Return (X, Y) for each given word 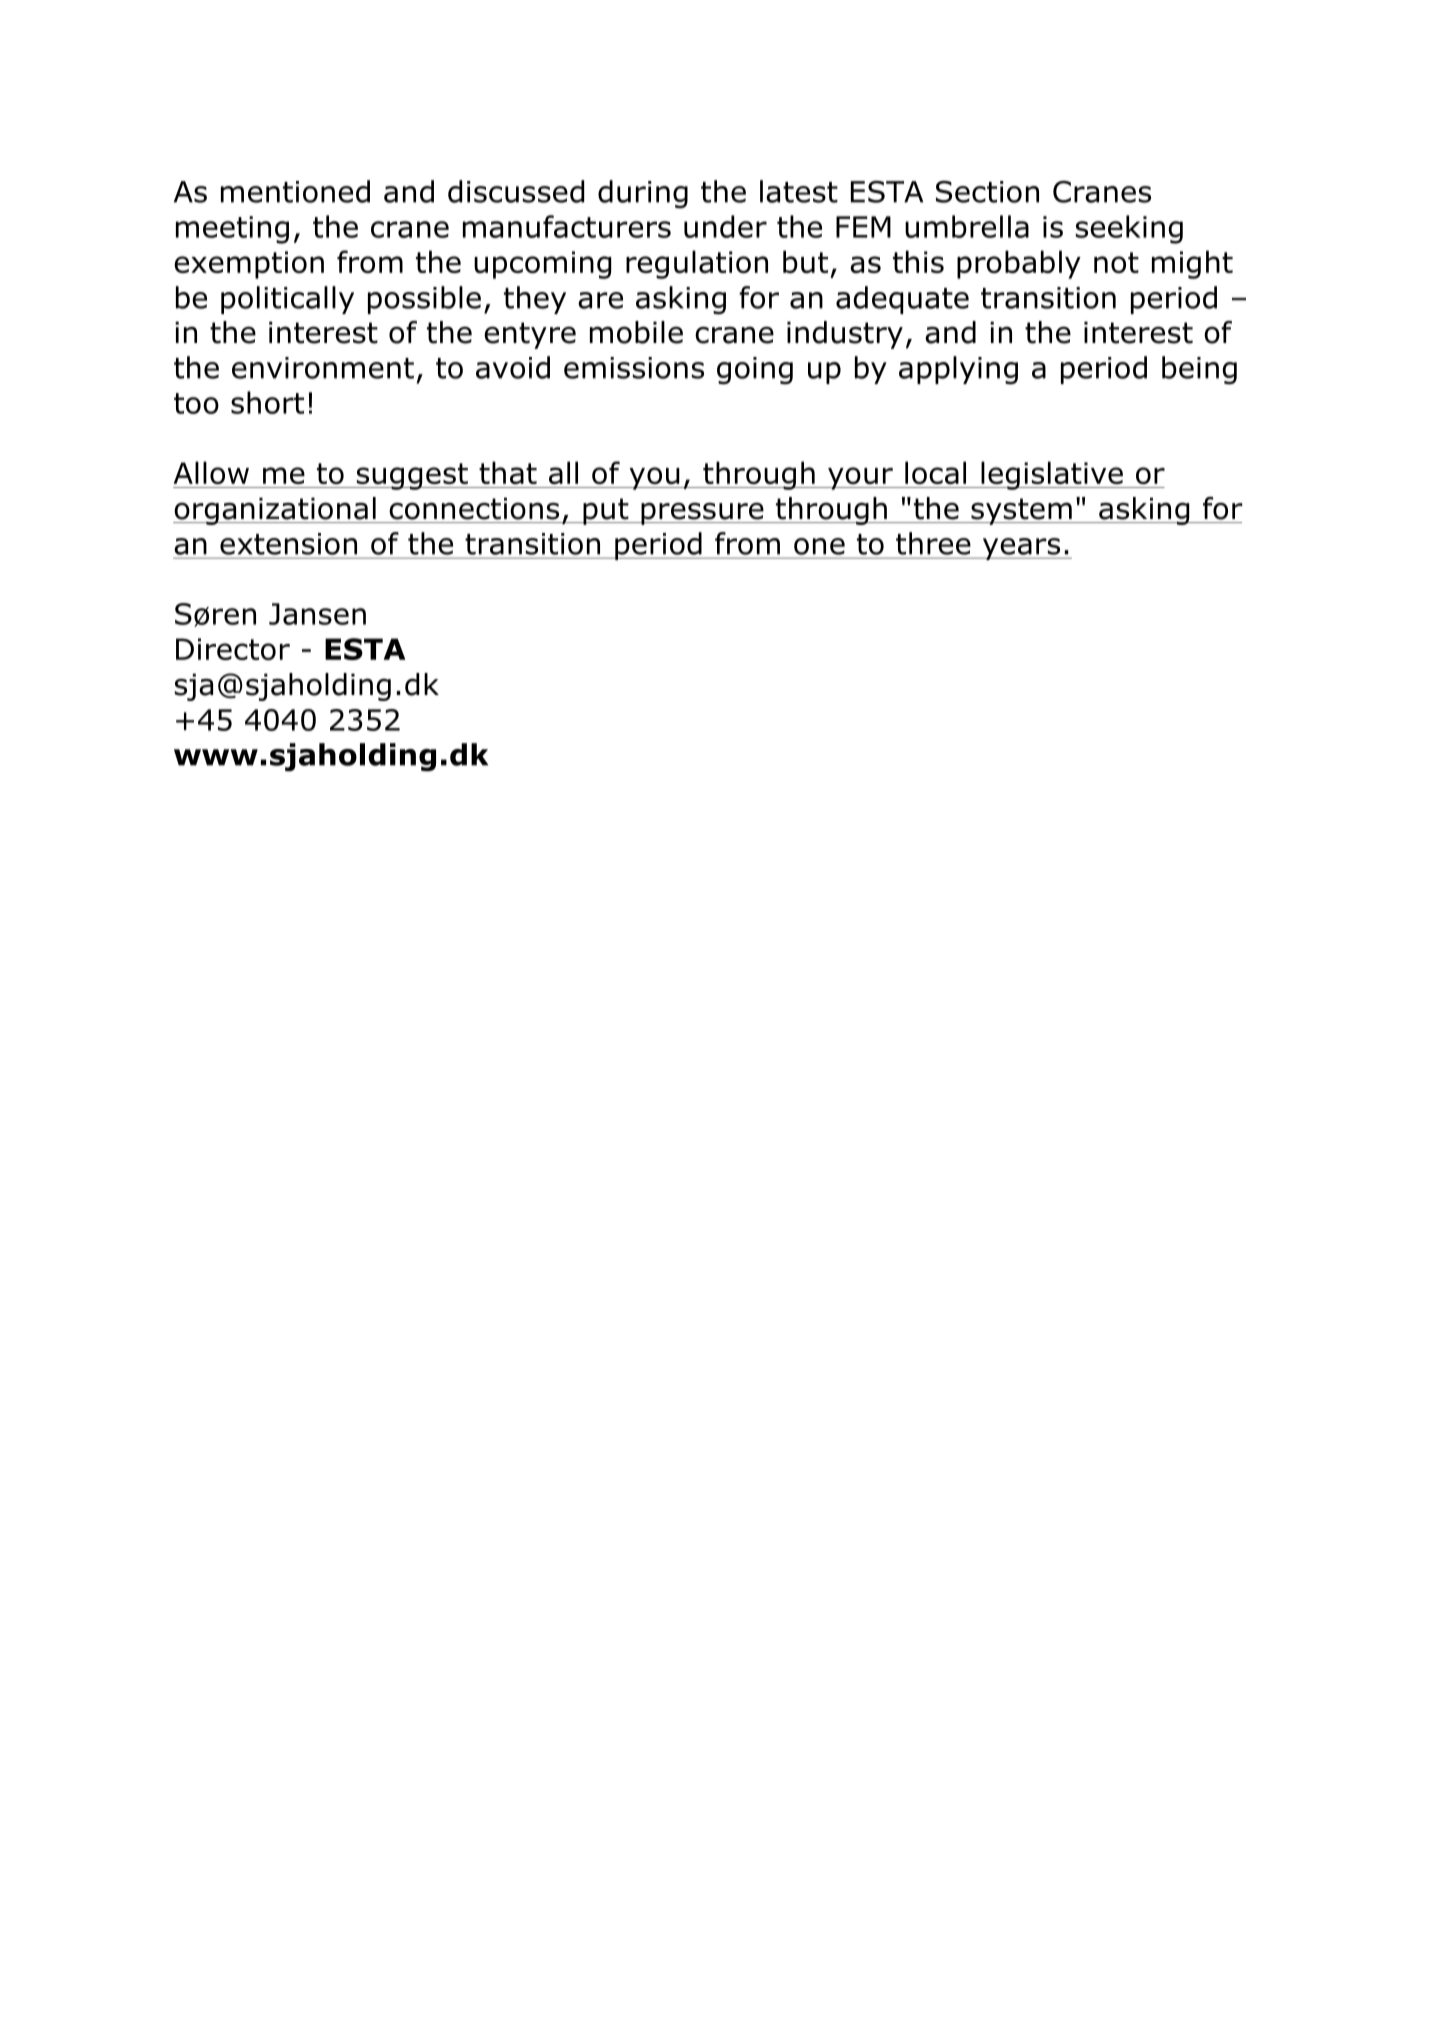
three (933, 543)
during (643, 194)
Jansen (317, 614)
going (755, 371)
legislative (1052, 475)
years (1021, 549)
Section (987, 192)
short (267, 402)
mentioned (295, 191)
